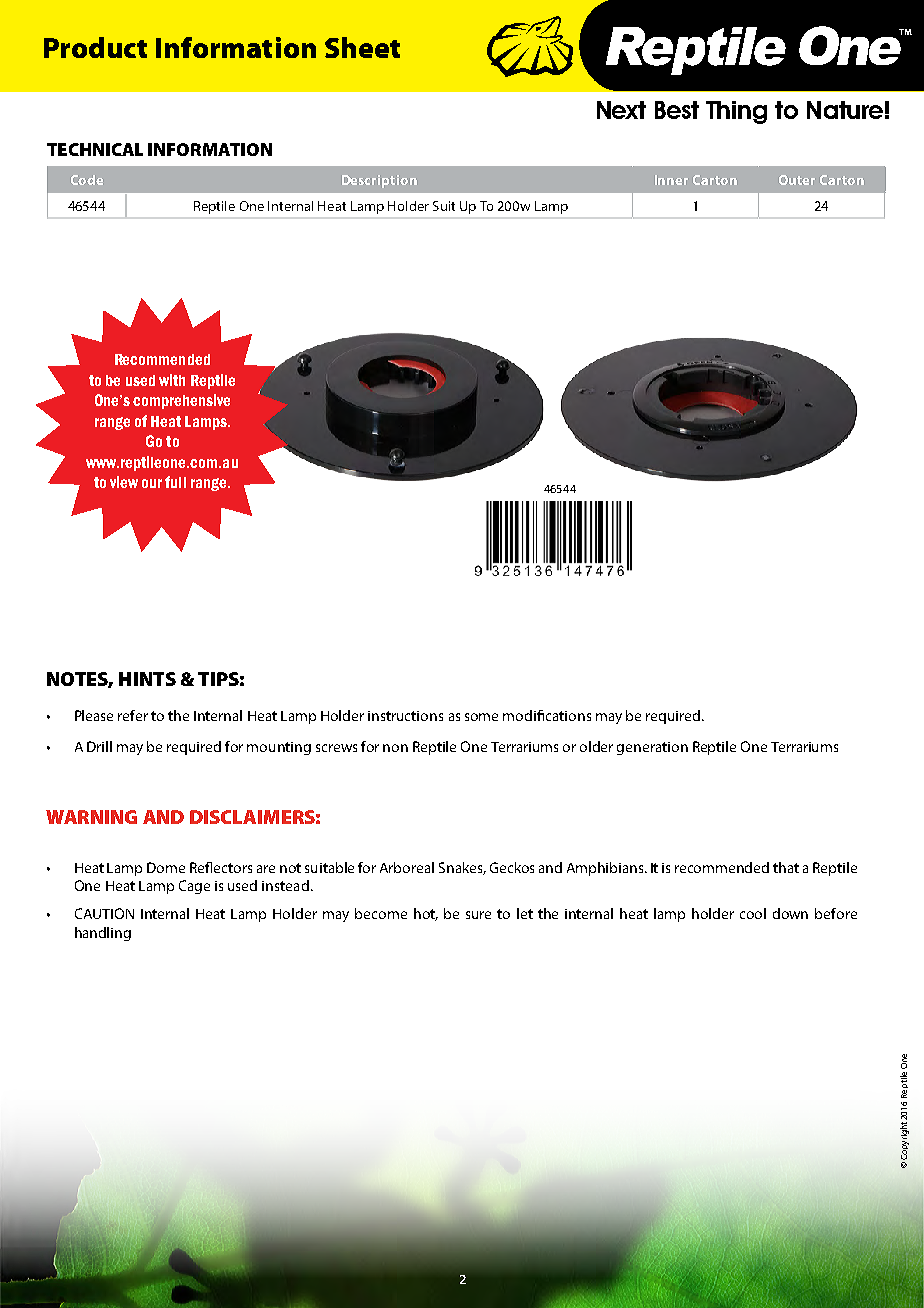 The image size is (924, 1308). I want to click on full, so click(175, 482).
